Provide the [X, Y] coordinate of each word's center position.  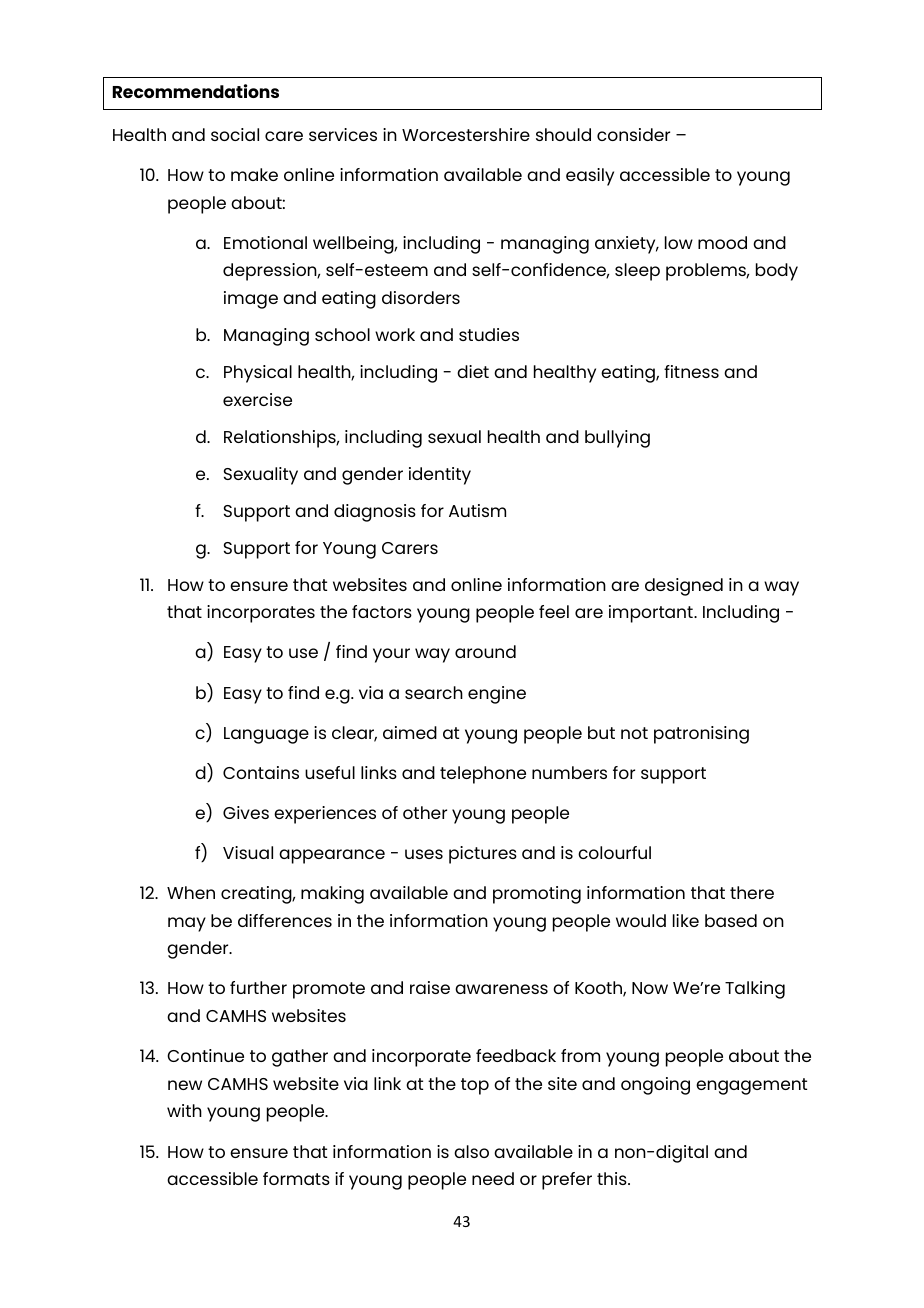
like [686, 920]
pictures [483, 855]
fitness [691, 371]
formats [296, 1178]
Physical [258, 374]
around [485, 651]
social [235, 134]
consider [633, 134]
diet [473, 371]
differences [285, 920]
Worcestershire [466, 134]
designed [684, 587]
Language [266, 735]
